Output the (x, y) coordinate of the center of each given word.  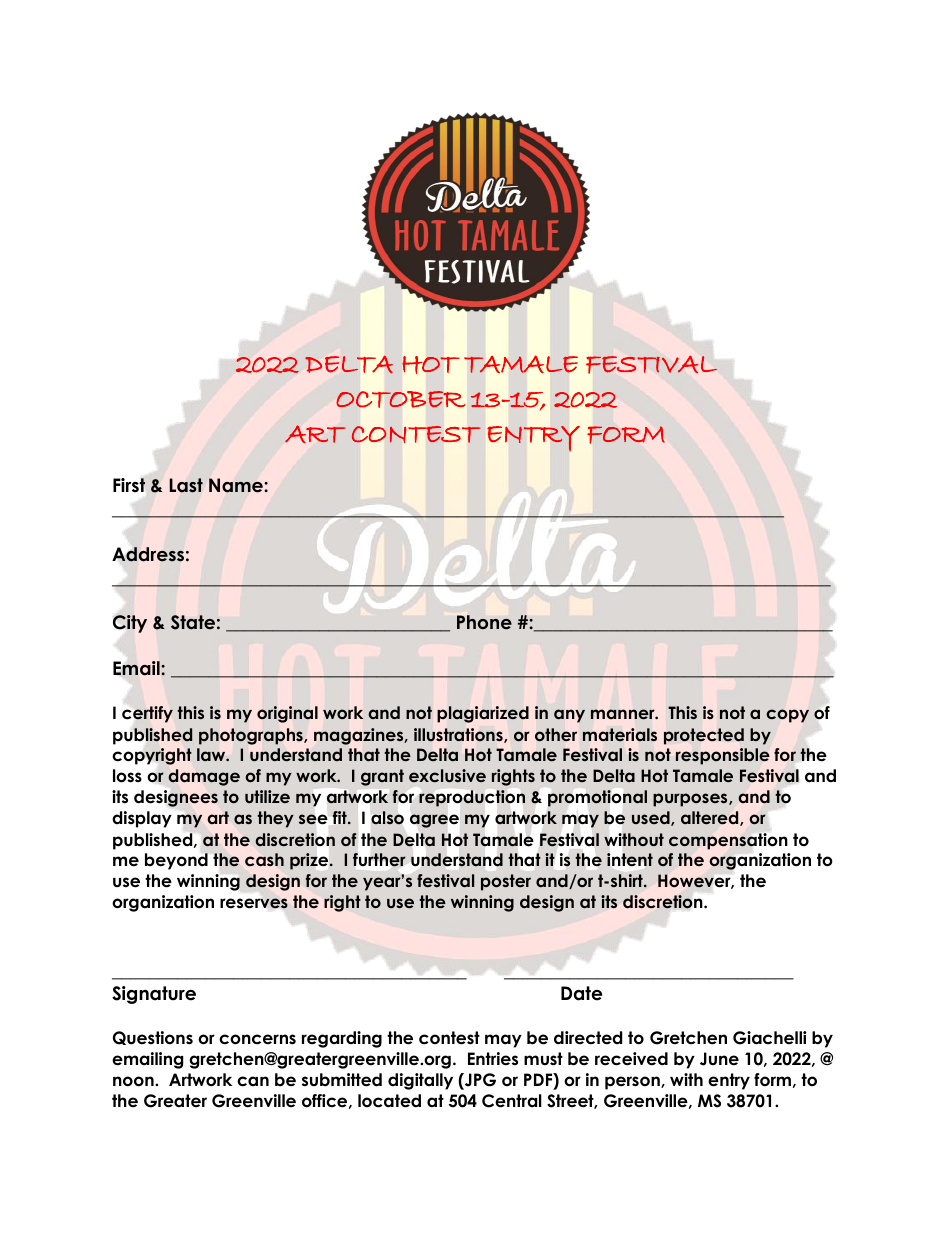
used (652, 818)
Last (186, 485)
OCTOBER (400, 399)
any (569, 716)
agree (434, 821)
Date (581, 993)
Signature (154, 995)
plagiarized (483, 714)
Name (237, 485)
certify (147, 714)
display (142, 819)
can (253, 1081)
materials (620, 735)
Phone (484, 622)
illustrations (459, 735)
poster (506, 882)
